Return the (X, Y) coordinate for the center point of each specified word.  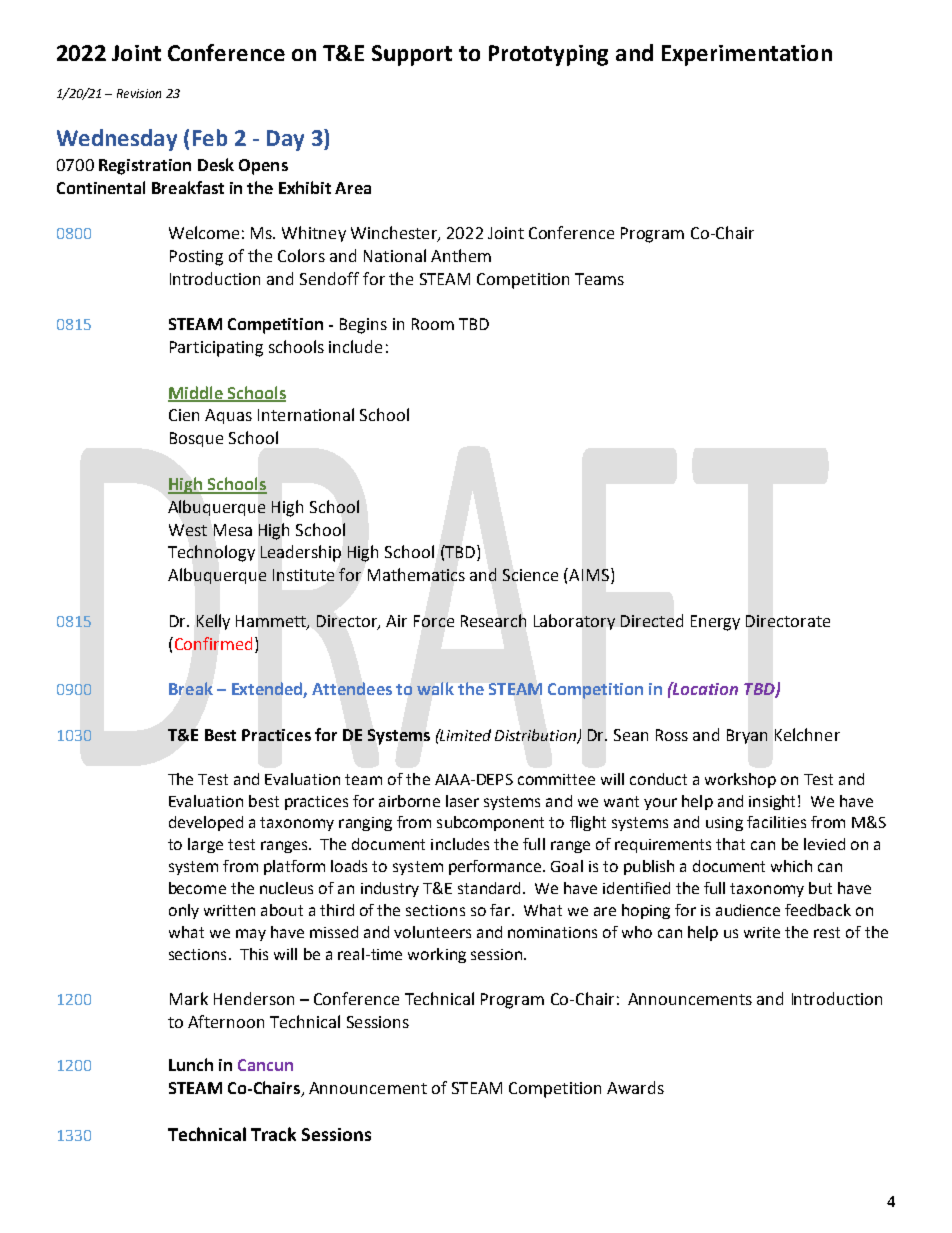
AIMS (588, 574)
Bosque (196, 439)
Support (412, 55)
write (762, 932)
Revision (139, 93)
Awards (635, 1087)
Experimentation (747, 55)
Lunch (191, 1064)
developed (206, 823)
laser (462, 801)
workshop (740, 780)
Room (433, 324)
